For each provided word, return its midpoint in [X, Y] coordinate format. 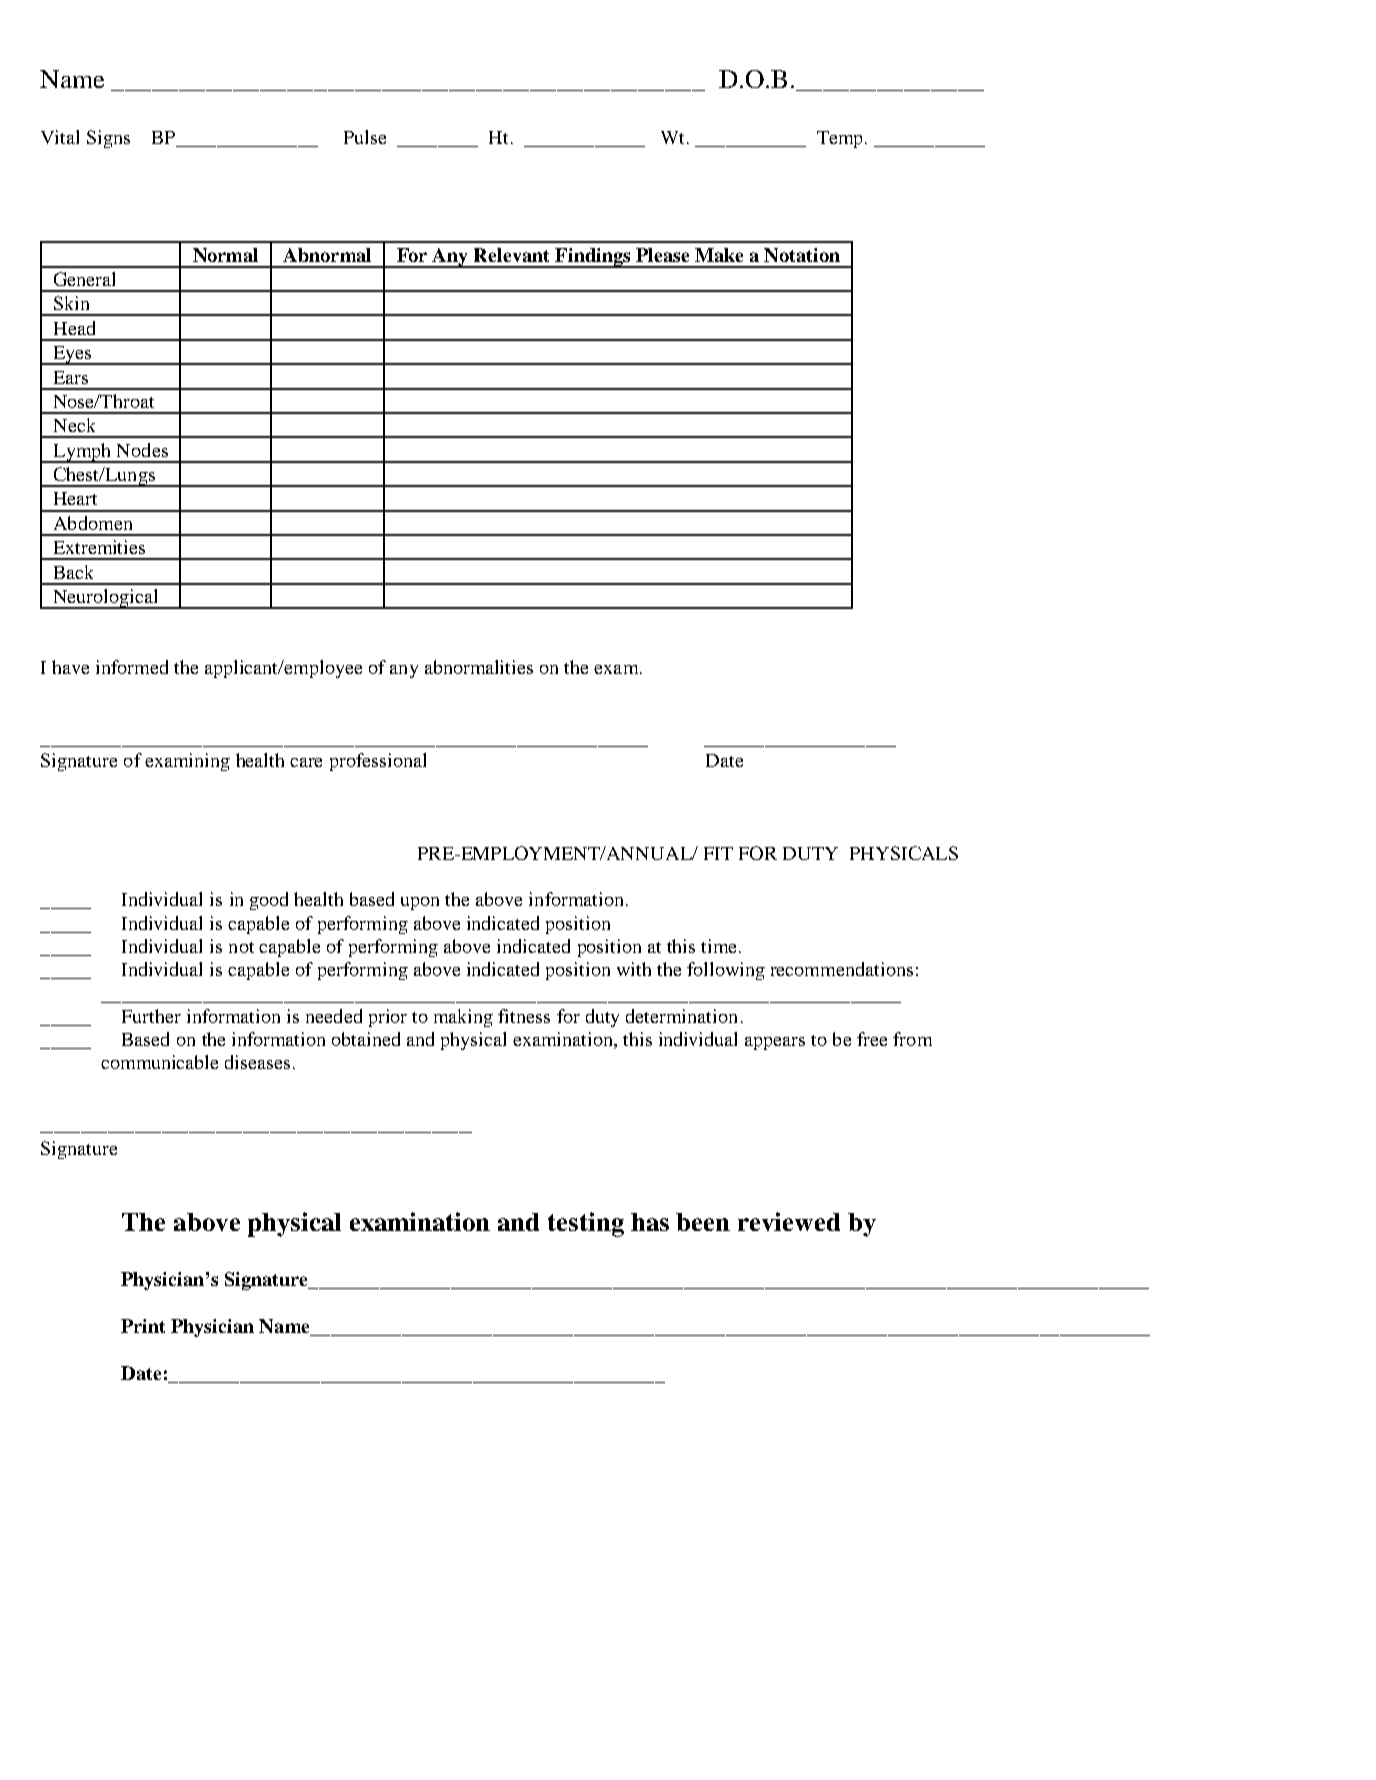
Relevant [511, 255]
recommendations [842, 969]
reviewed [789, 1221]
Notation [802, 255]
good [269, 901]
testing [586, 1224]
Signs [108, 139]
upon [420, 903]
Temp [839, 139]
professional [378, 762]
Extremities [99, 547]
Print [143, 1326]
